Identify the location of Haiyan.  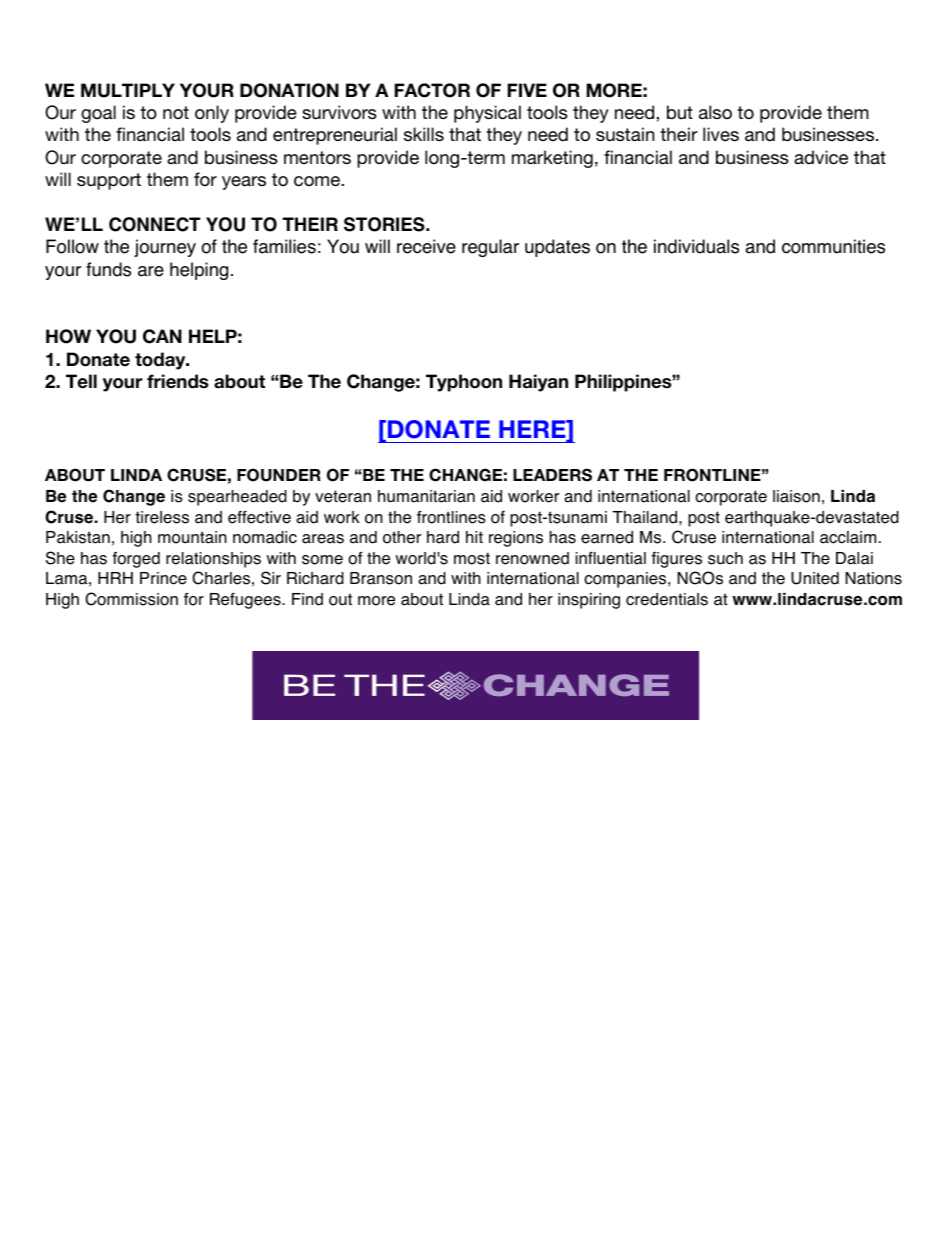
(538, 383).
